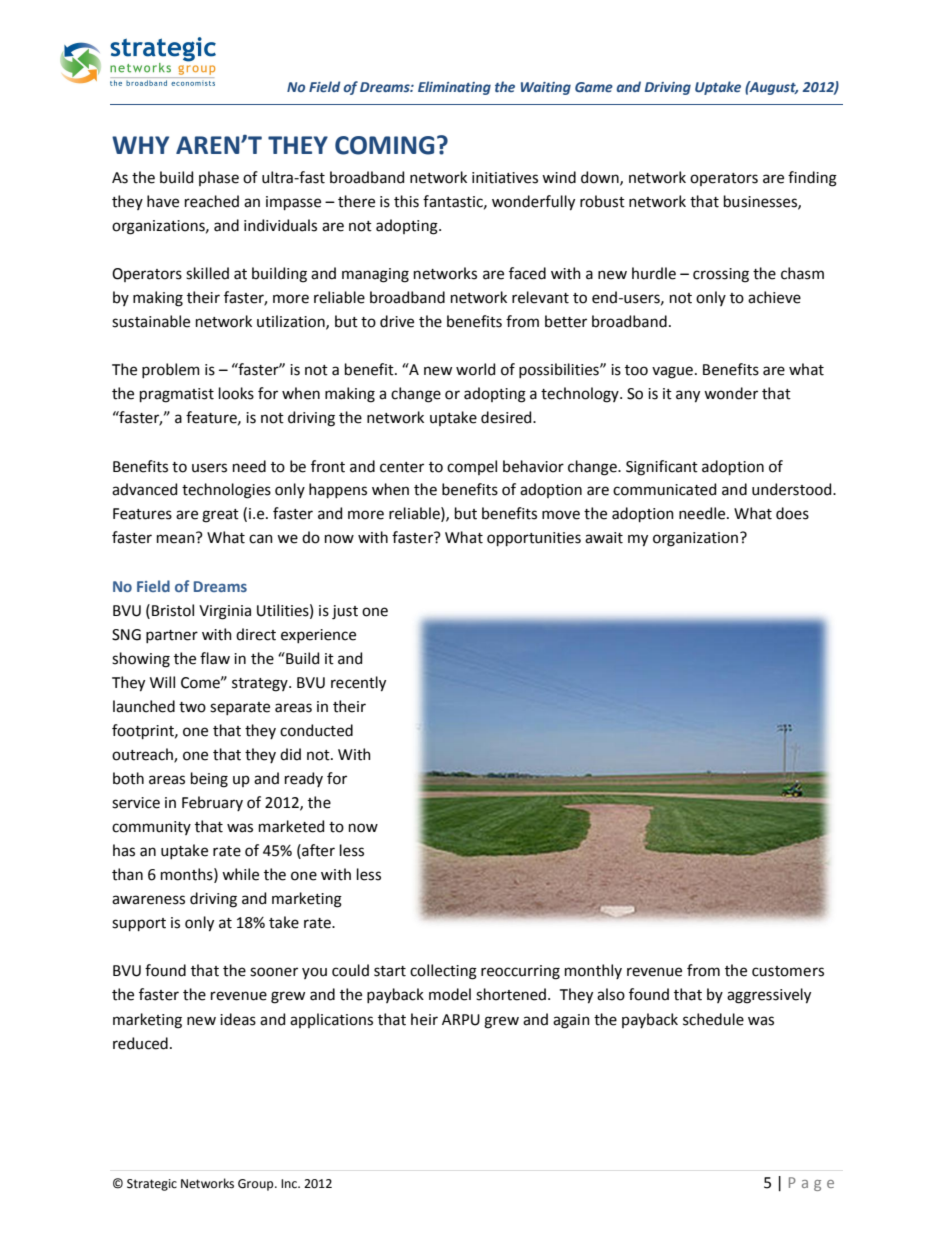 The width and height of the document is (952, 1233). Describe the element at coordinates (257, 1185) in the document. I see `Group` at that location.
